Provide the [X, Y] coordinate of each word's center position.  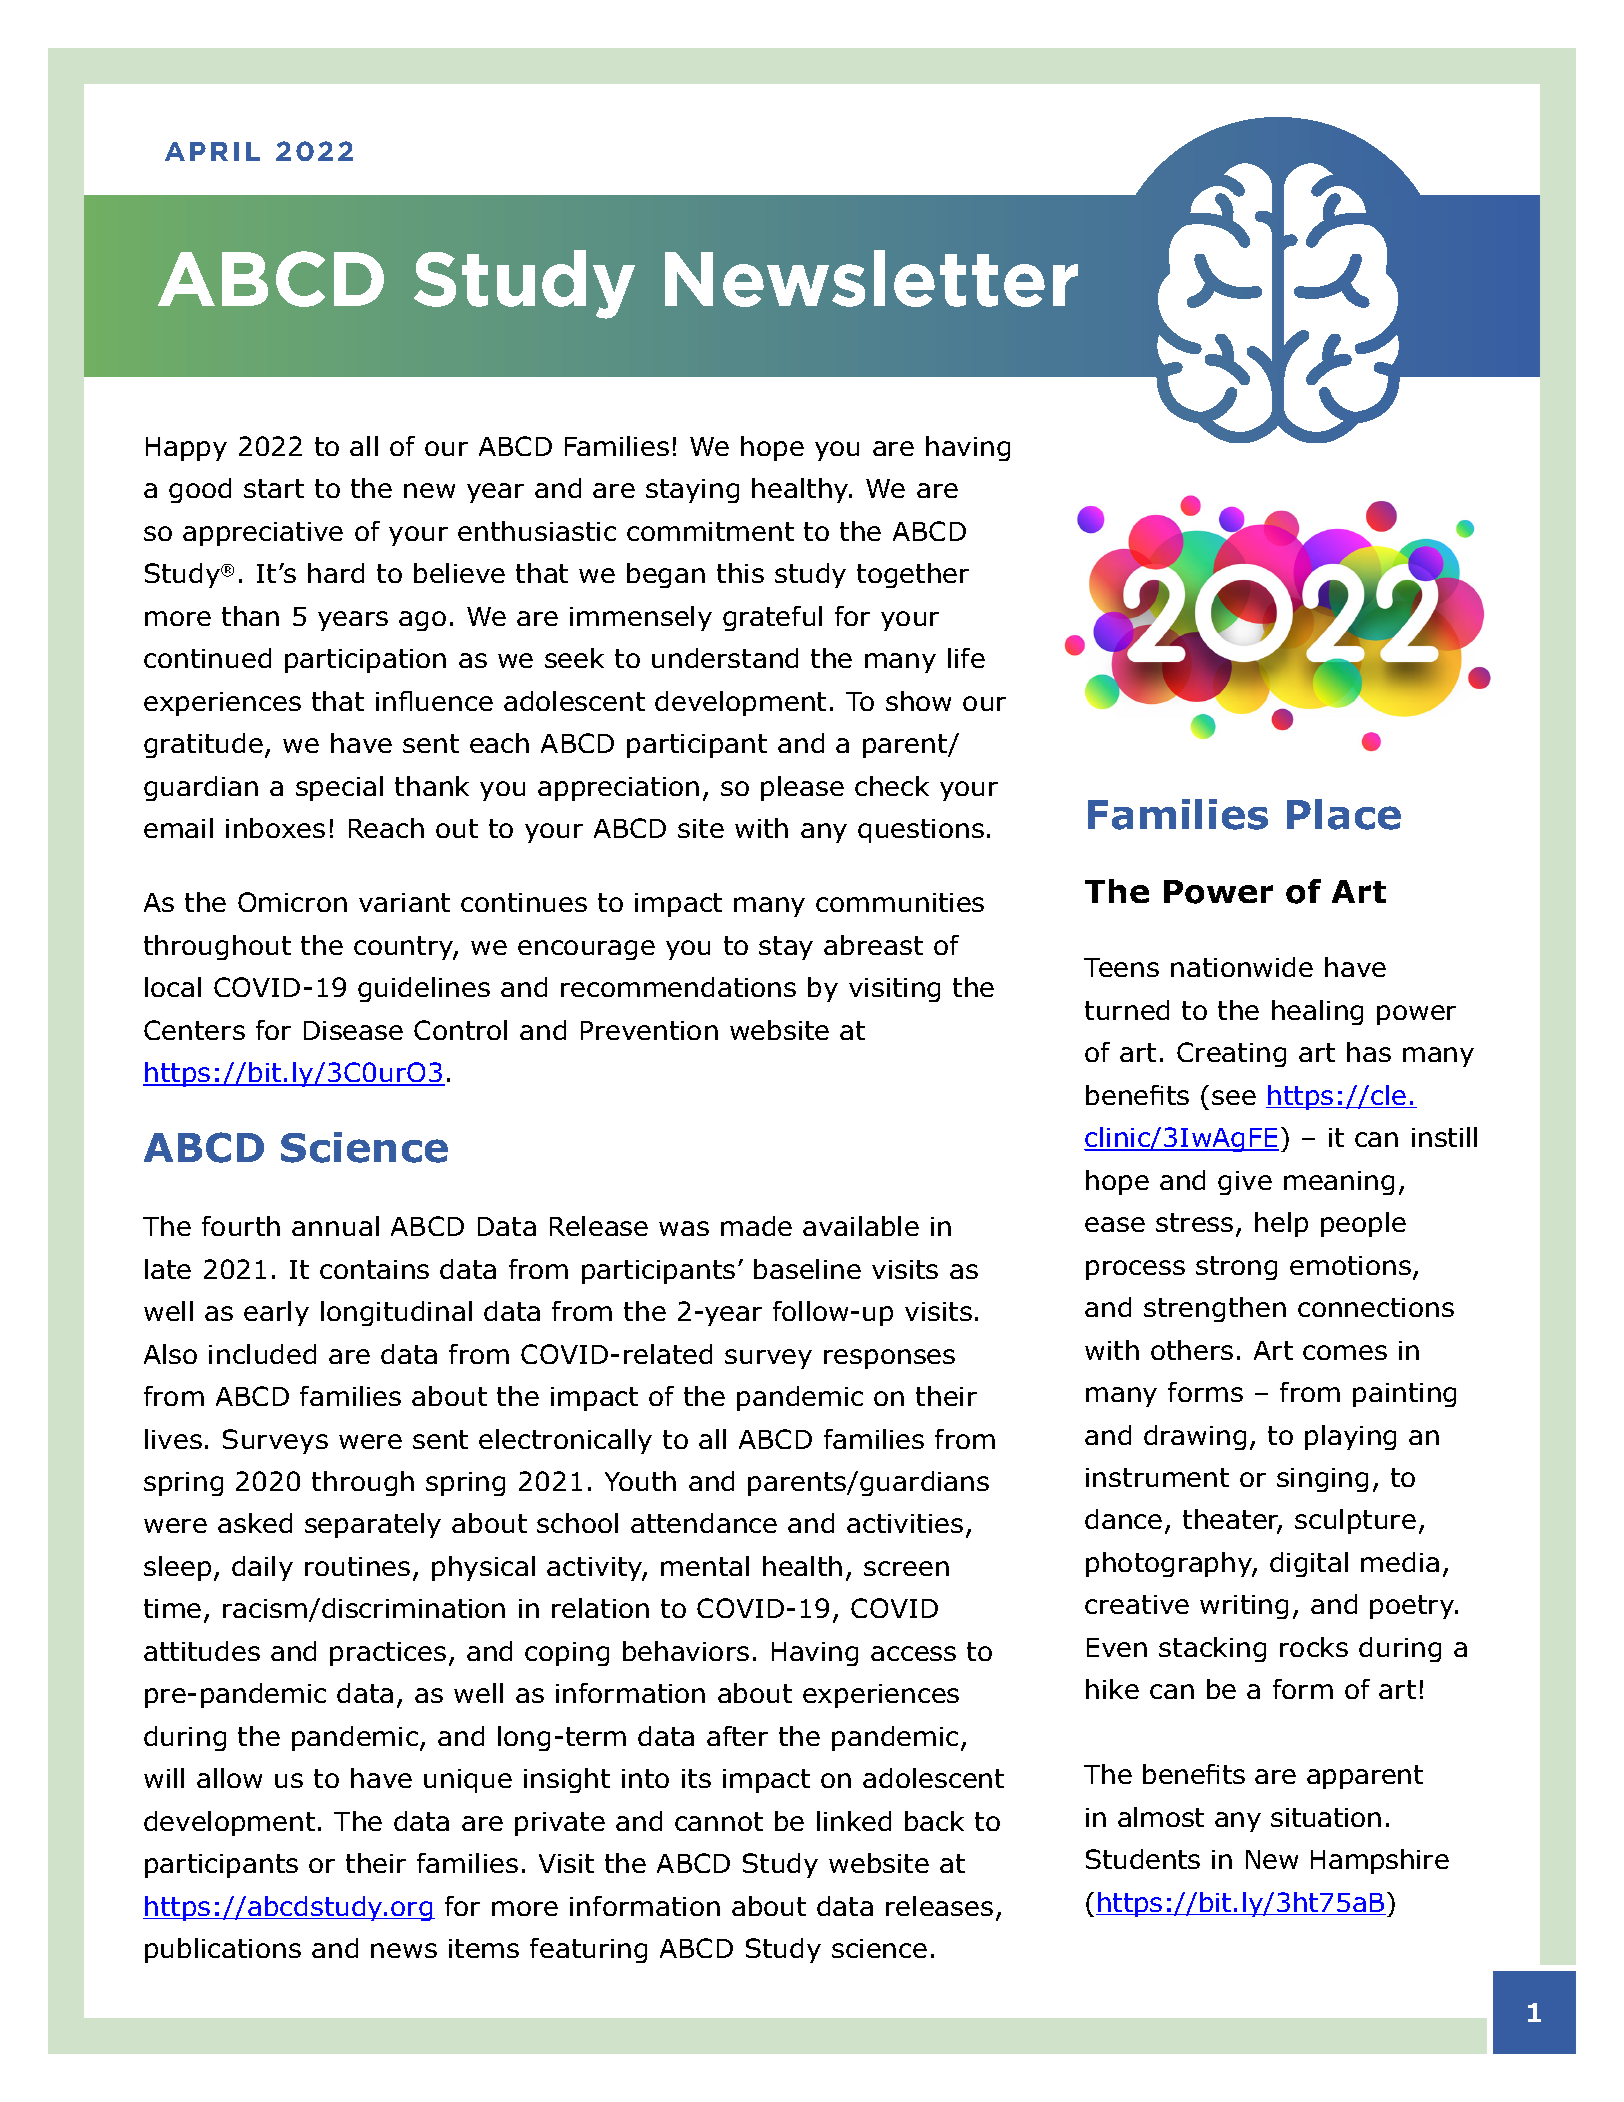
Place [1344, 814]
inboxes [275, 828]
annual [335, 1226]
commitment [710, 531]
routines [357, 1566]
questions [921, 831]
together [913, 575]
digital [1309, 1564]
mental [705, 1566]
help [1281, 1224]
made [756, 1226]
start [274, 488]
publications [223, 1950]
